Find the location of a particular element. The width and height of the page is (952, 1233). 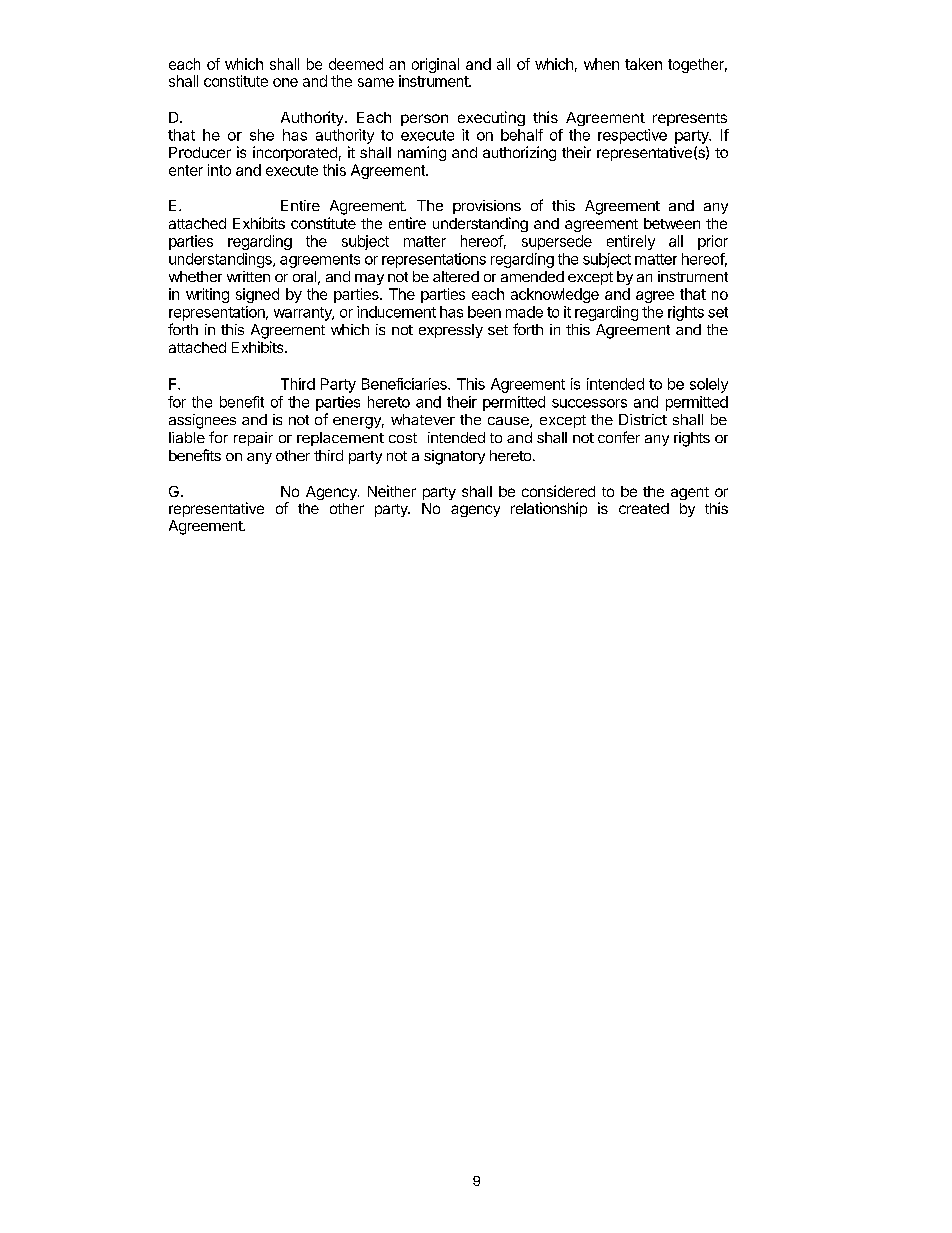

between is located at coordinates (672, 223).
